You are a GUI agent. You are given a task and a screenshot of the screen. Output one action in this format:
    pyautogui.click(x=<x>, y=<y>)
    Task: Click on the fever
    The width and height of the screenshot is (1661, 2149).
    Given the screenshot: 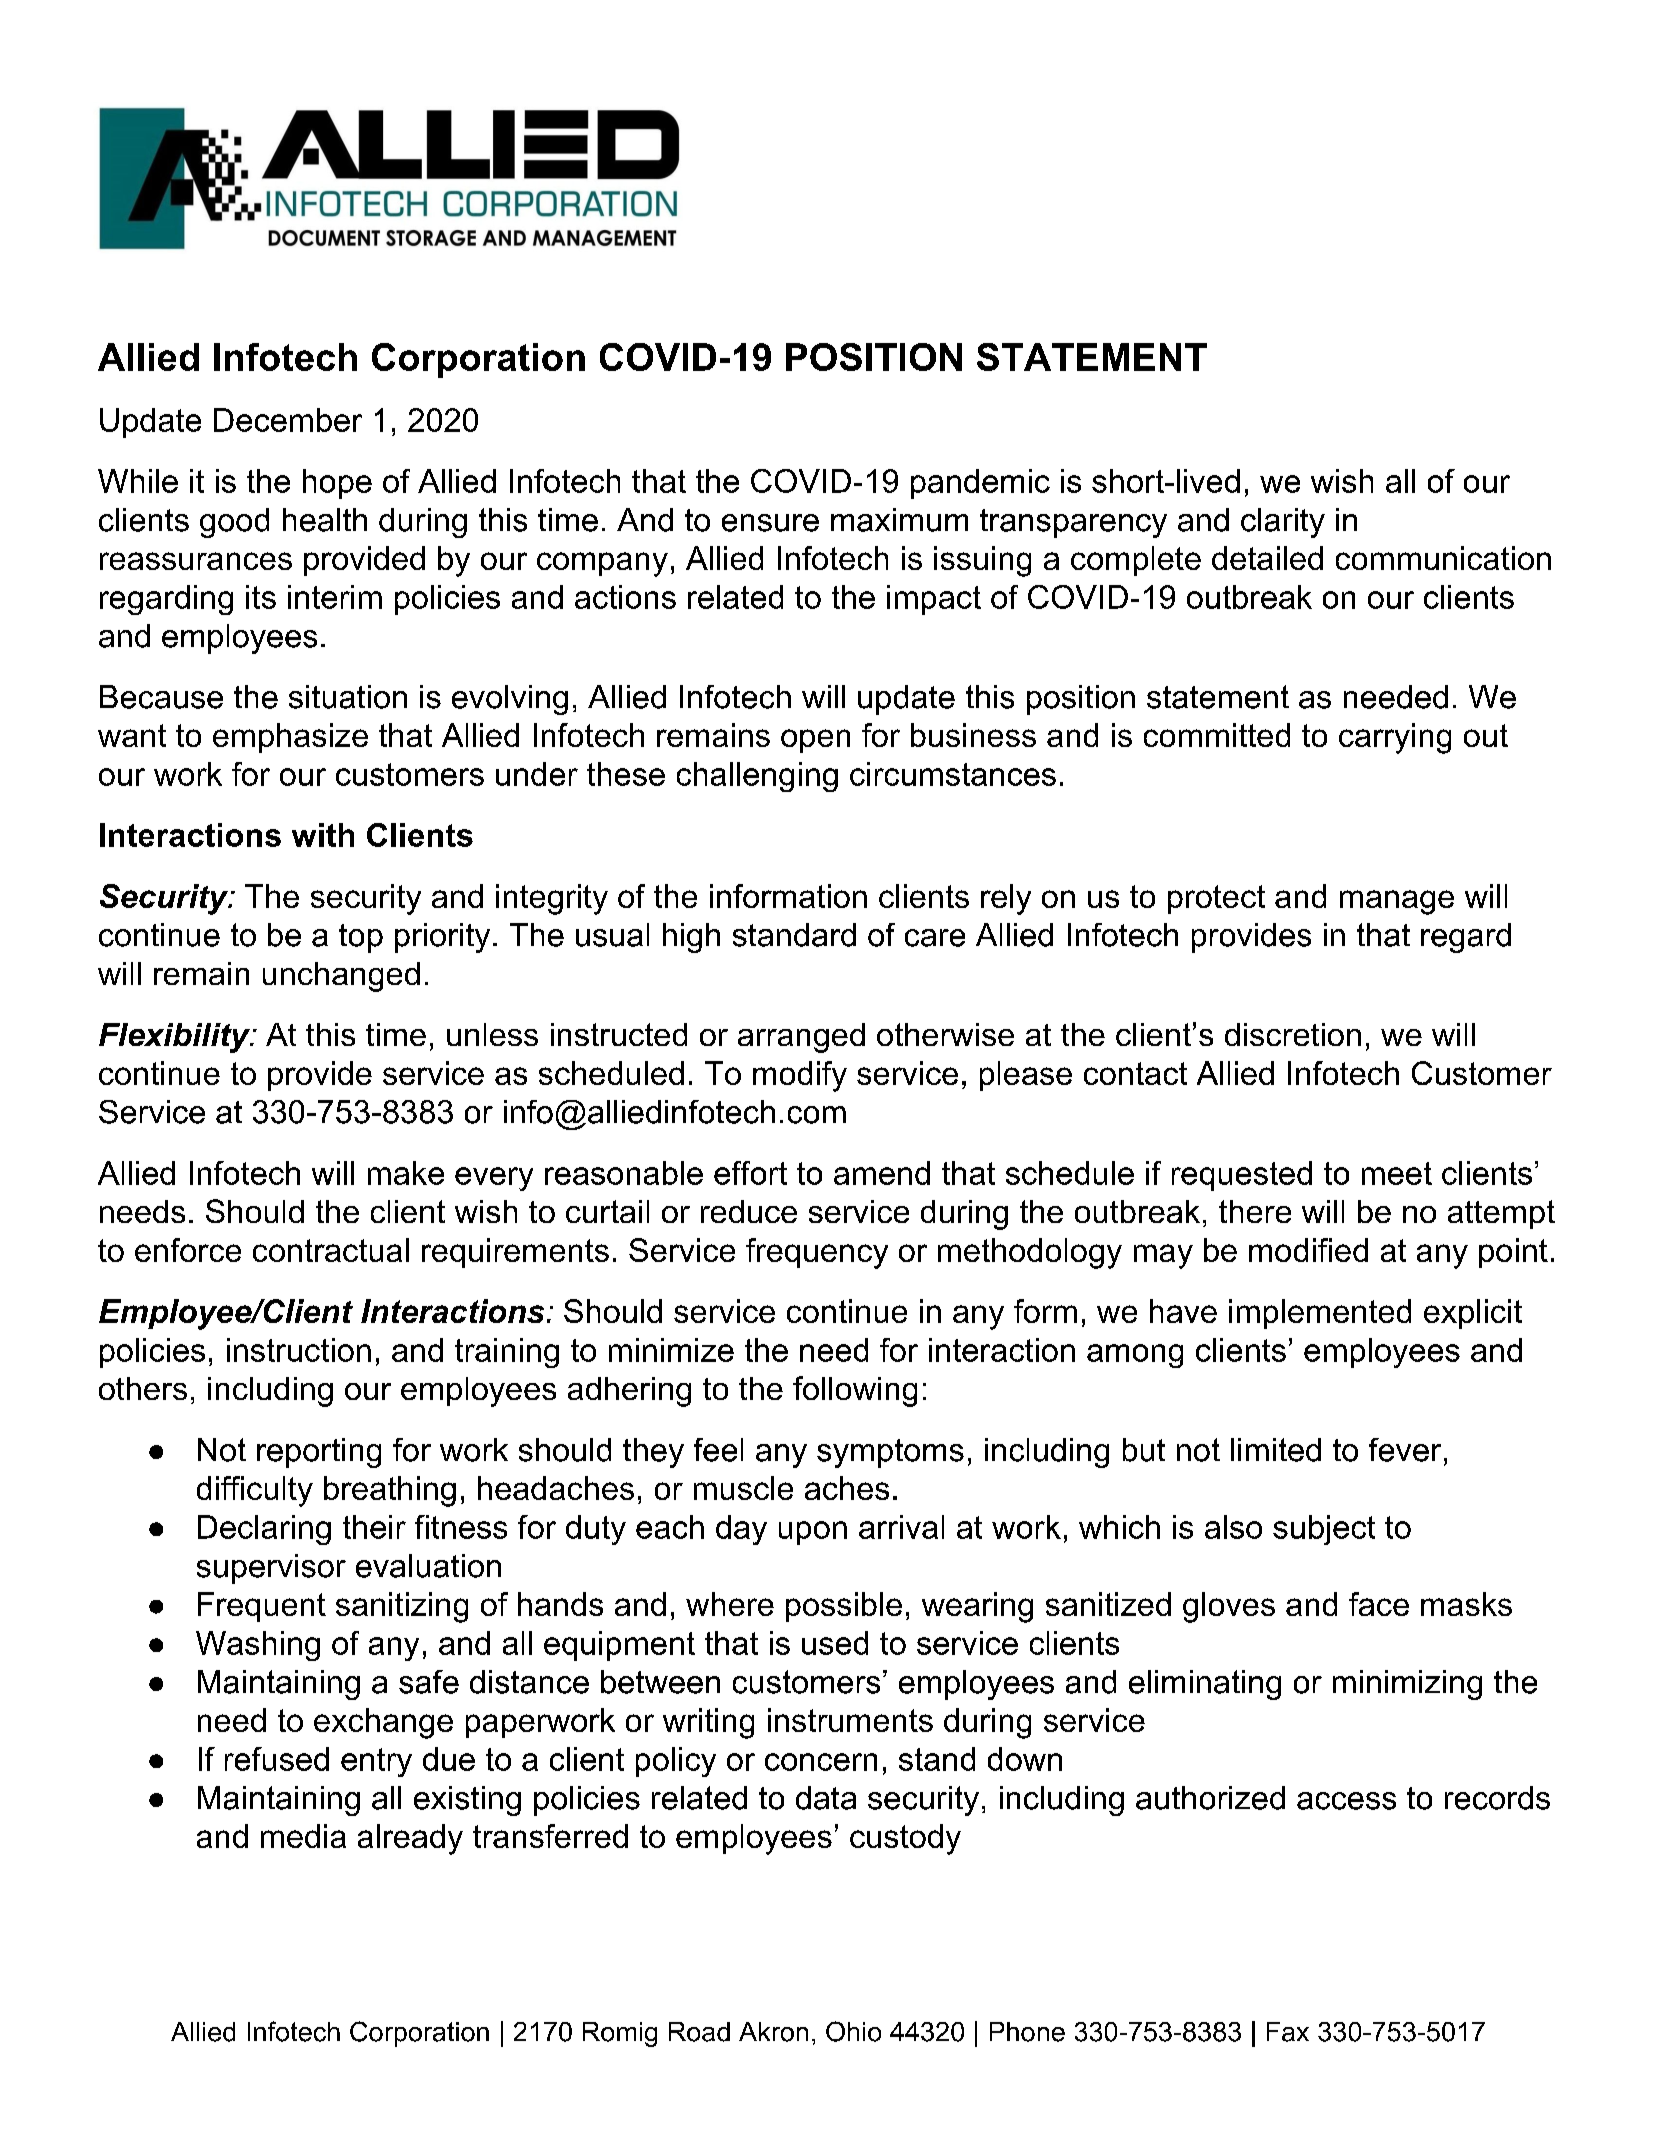 What is the action you would take?
    pyautogui.click(x=1405, y=1450)
